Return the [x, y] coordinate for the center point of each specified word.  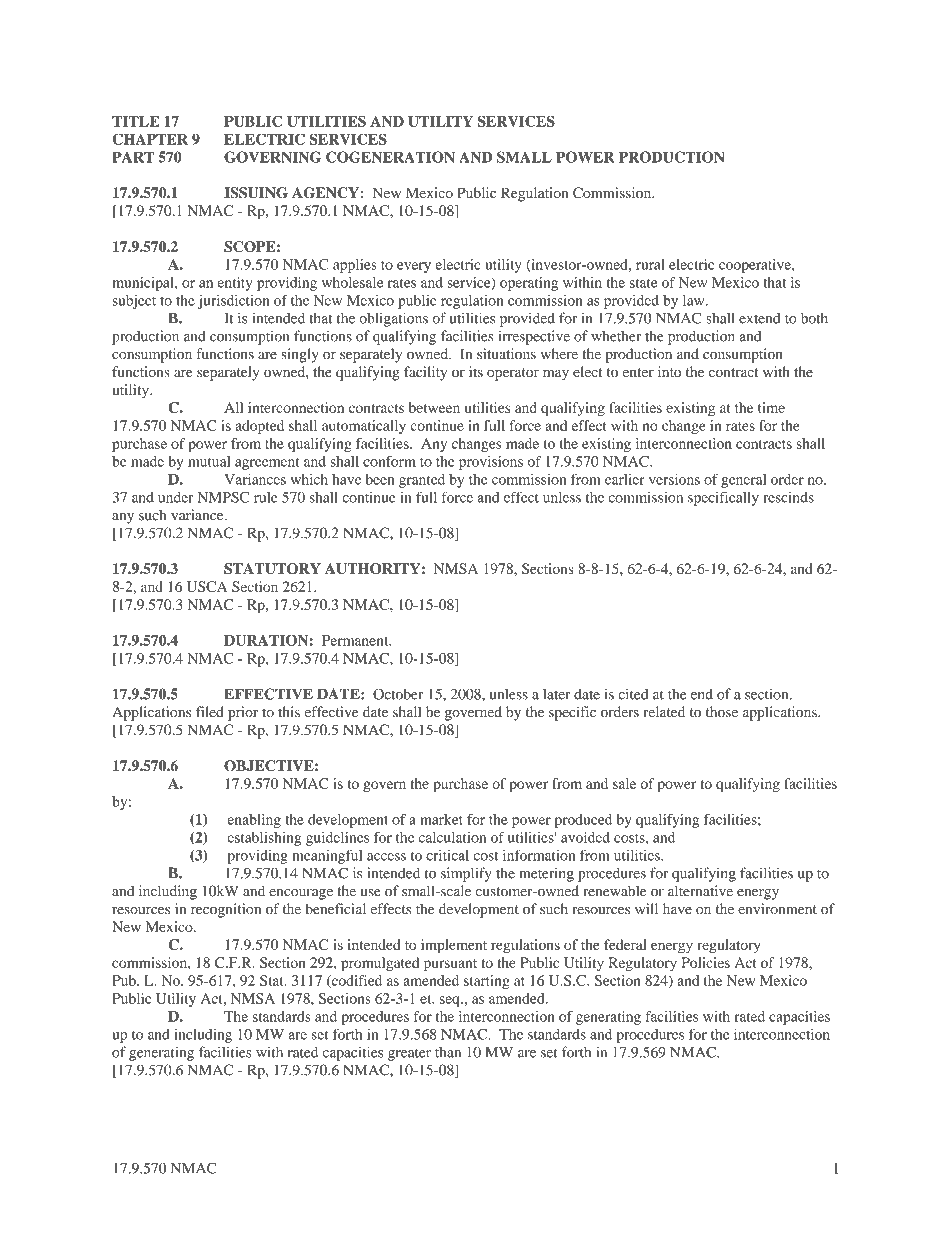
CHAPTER [150, 139]
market [441, 819]
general [743, 481]
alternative [700, 891]
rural [650, 264]
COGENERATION [390, 157]
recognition [226, 910]
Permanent [356, 640]
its [476, 371]
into [669, 371]
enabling [254, 821]
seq [451, 1001]
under [175, 497]
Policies [705, 962]
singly [300, 355]
